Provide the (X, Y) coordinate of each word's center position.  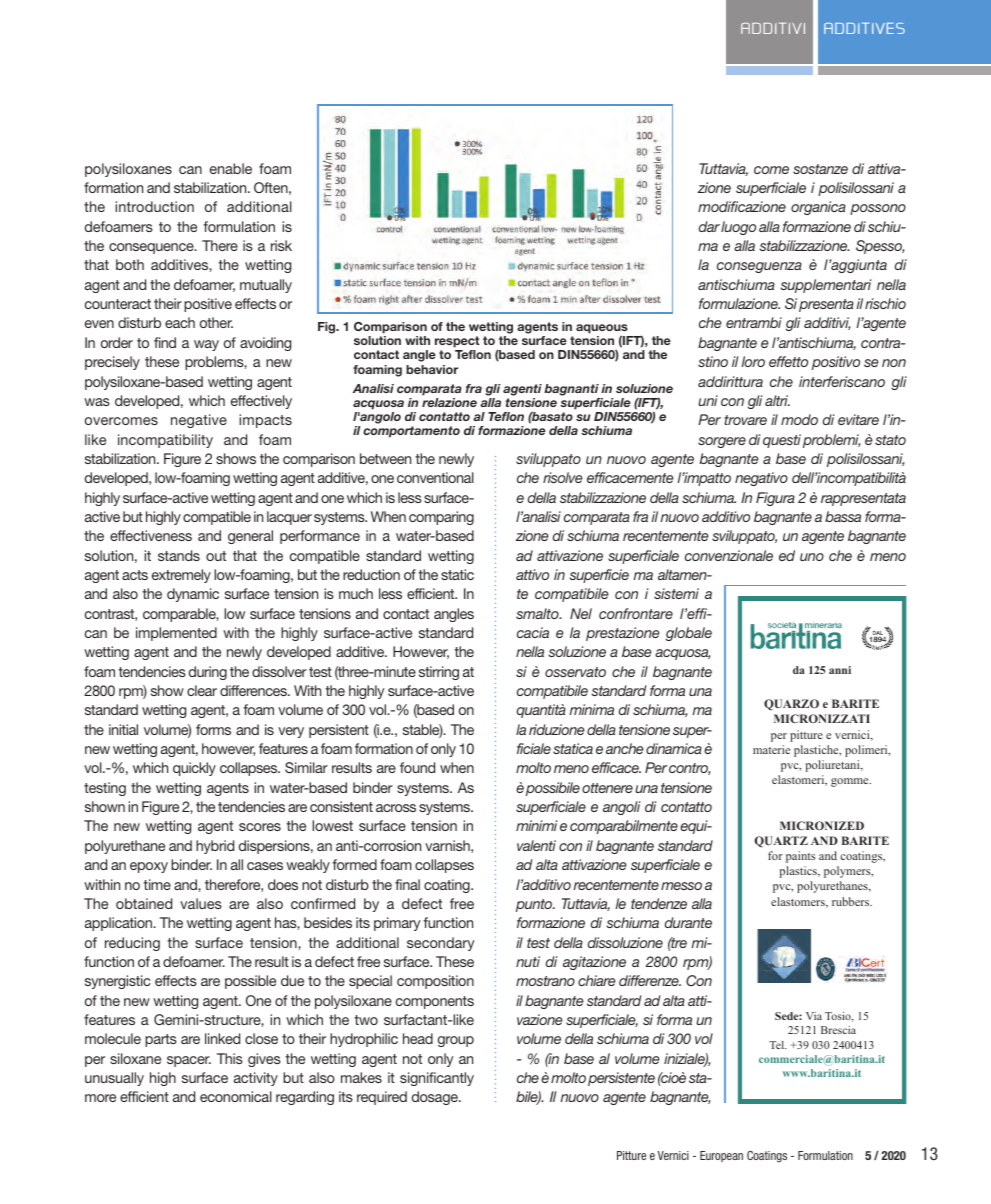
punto (535, 905)
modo (799, 419)
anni (840, 670)
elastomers (799, 902)
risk (281, 245)
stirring (439, 673)
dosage (436, 1098)
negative (199, 421)
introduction (154, 206)
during (208, 673)
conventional (435, 477)
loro (753, 361)
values (201, 903)
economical (236, 1096)
